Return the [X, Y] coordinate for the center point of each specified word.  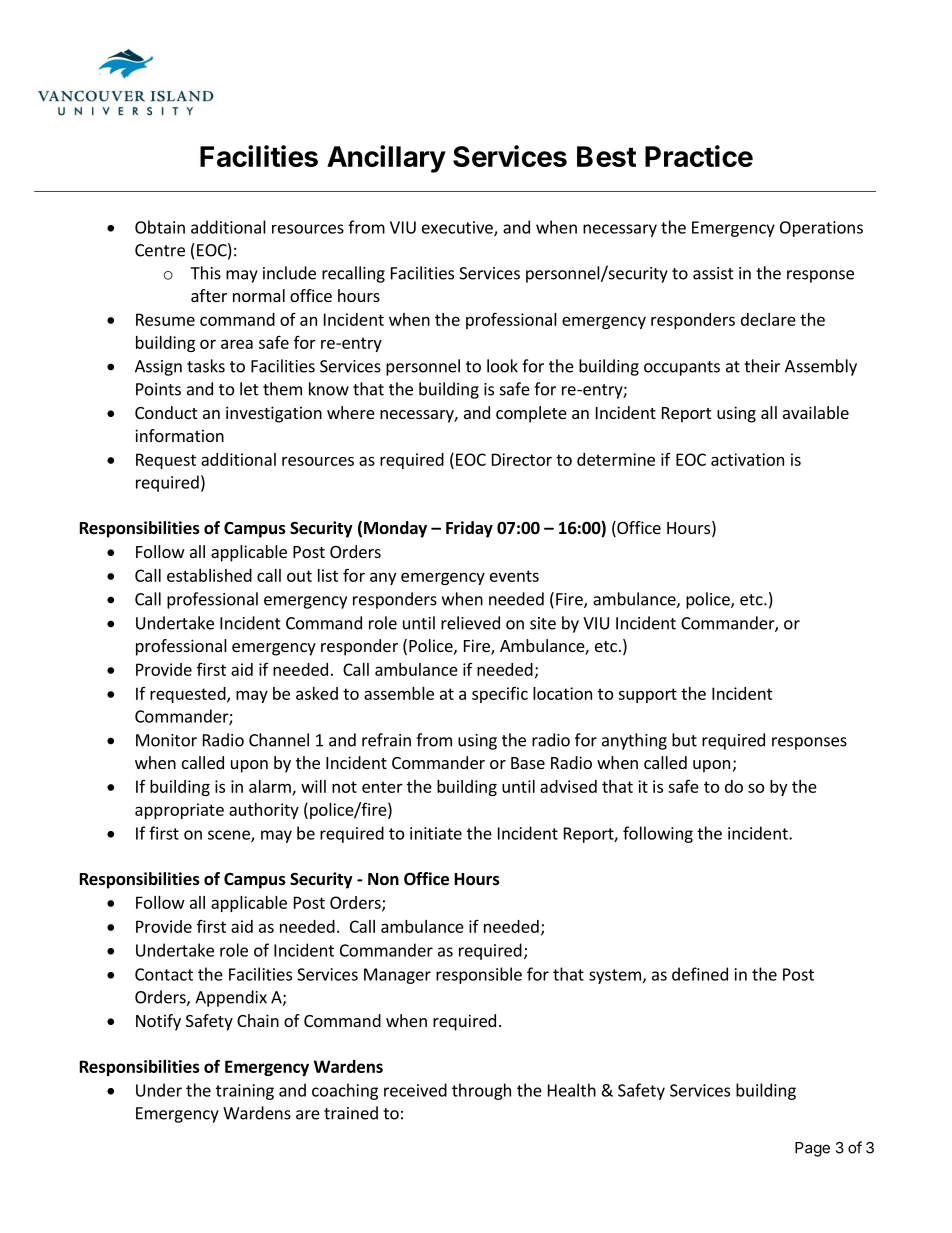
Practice [699, 156]
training [245, 1092]
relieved [470, 623]
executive [458, 228]
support [647, 695]
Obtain [160, 227]
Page [812, 1149]
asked [317, 693]
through [481, 1091]
